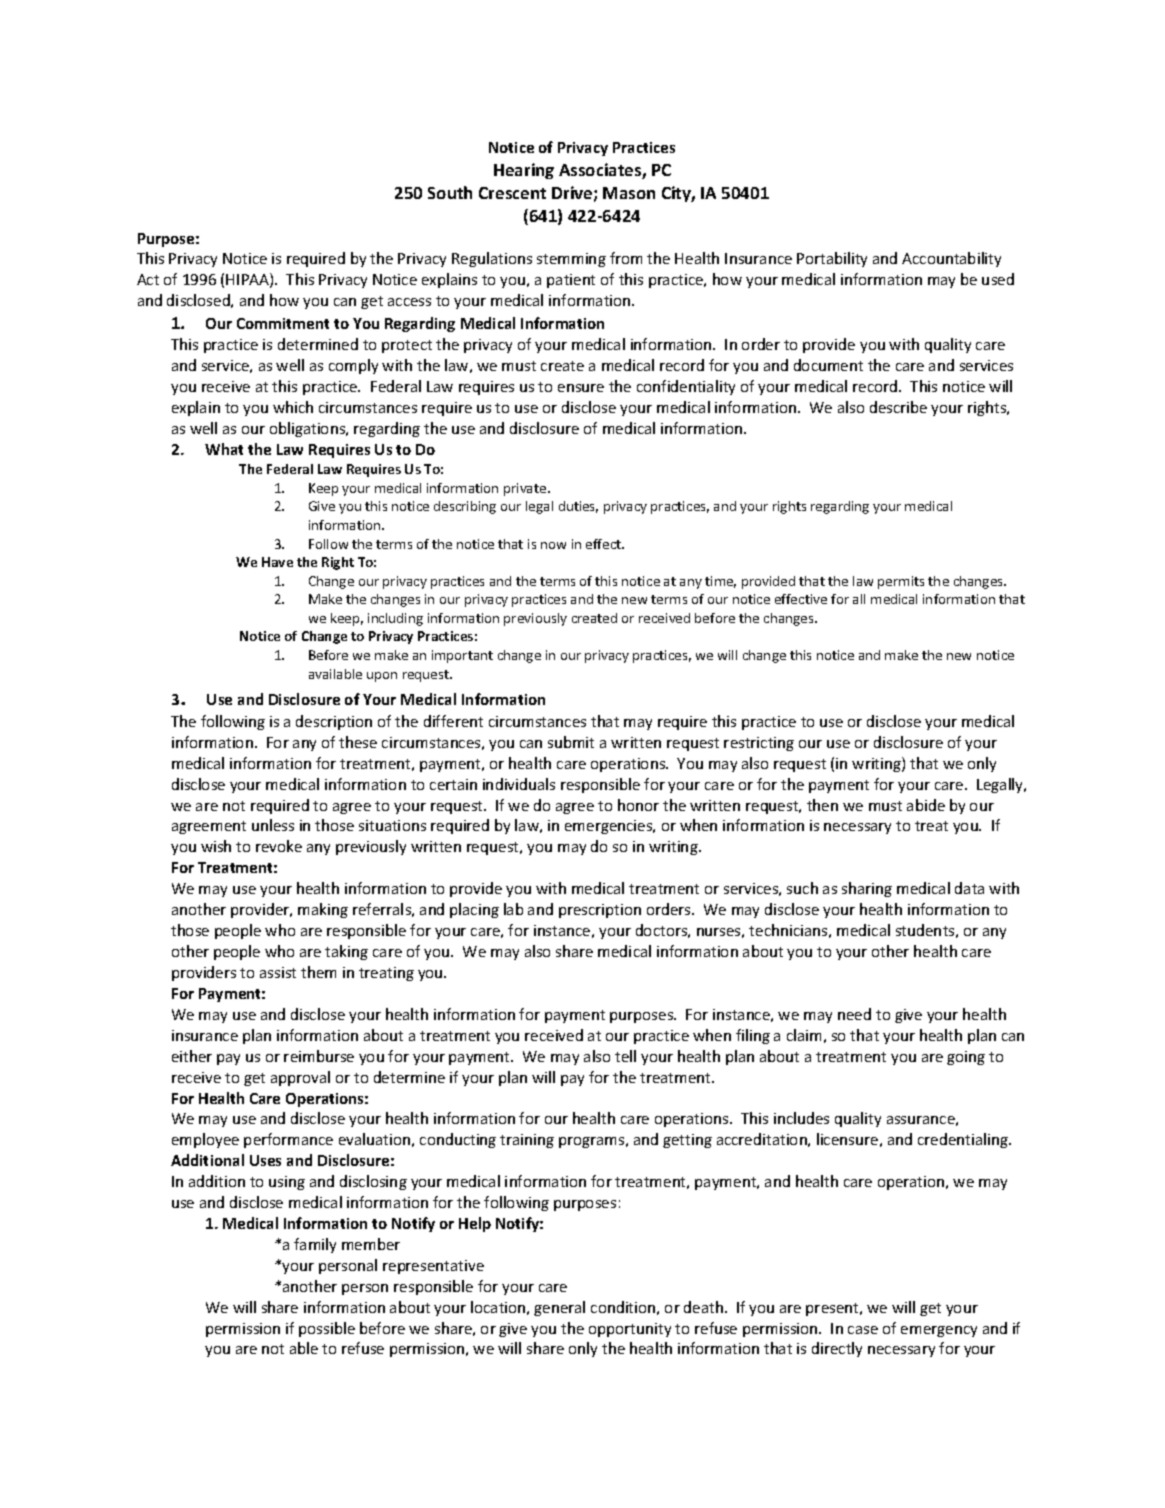  I want to click on description, so click(334, 722).
